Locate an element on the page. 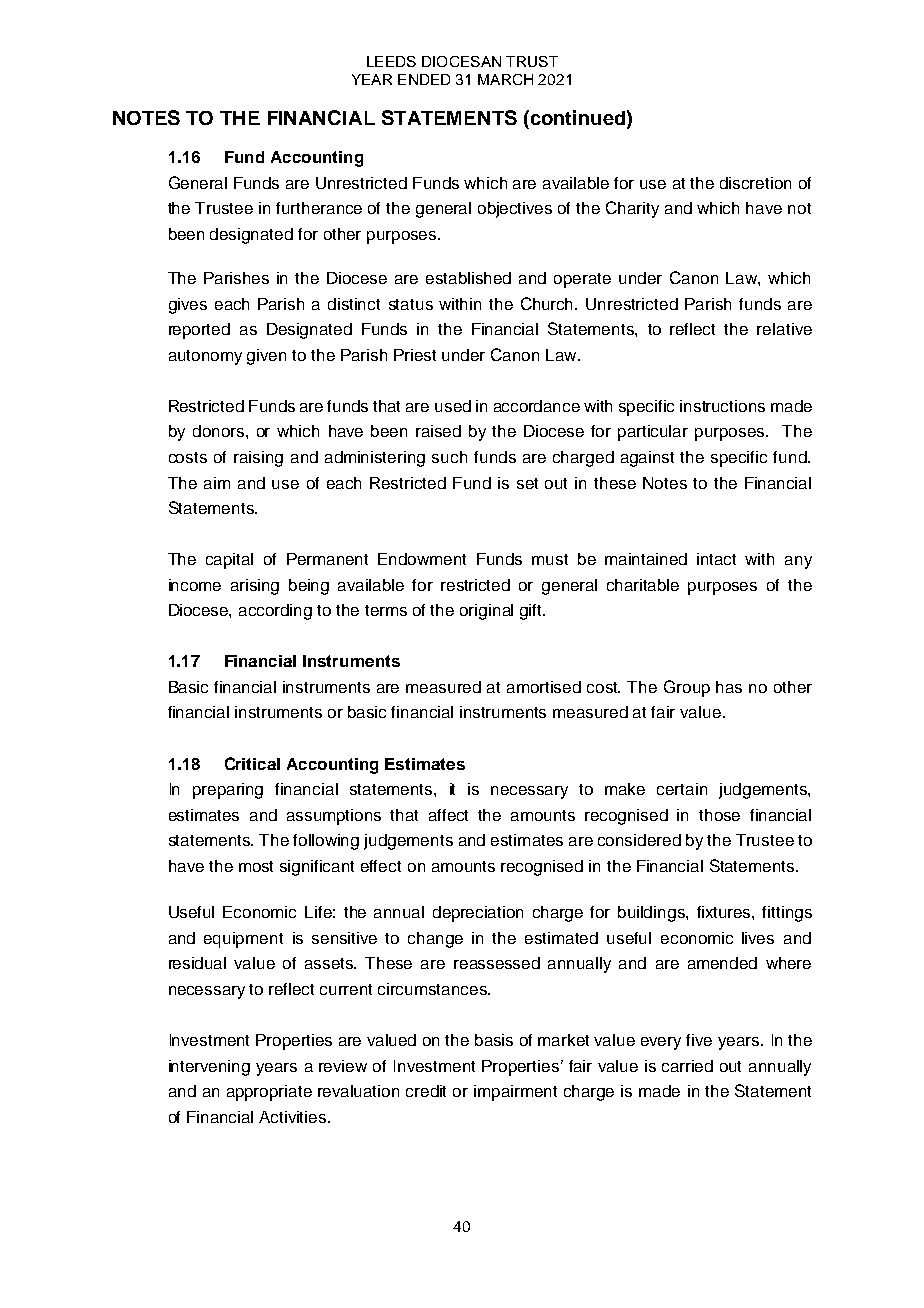 The width and height of the image is (924, 1308). established is located at coordinates (468, 278).
